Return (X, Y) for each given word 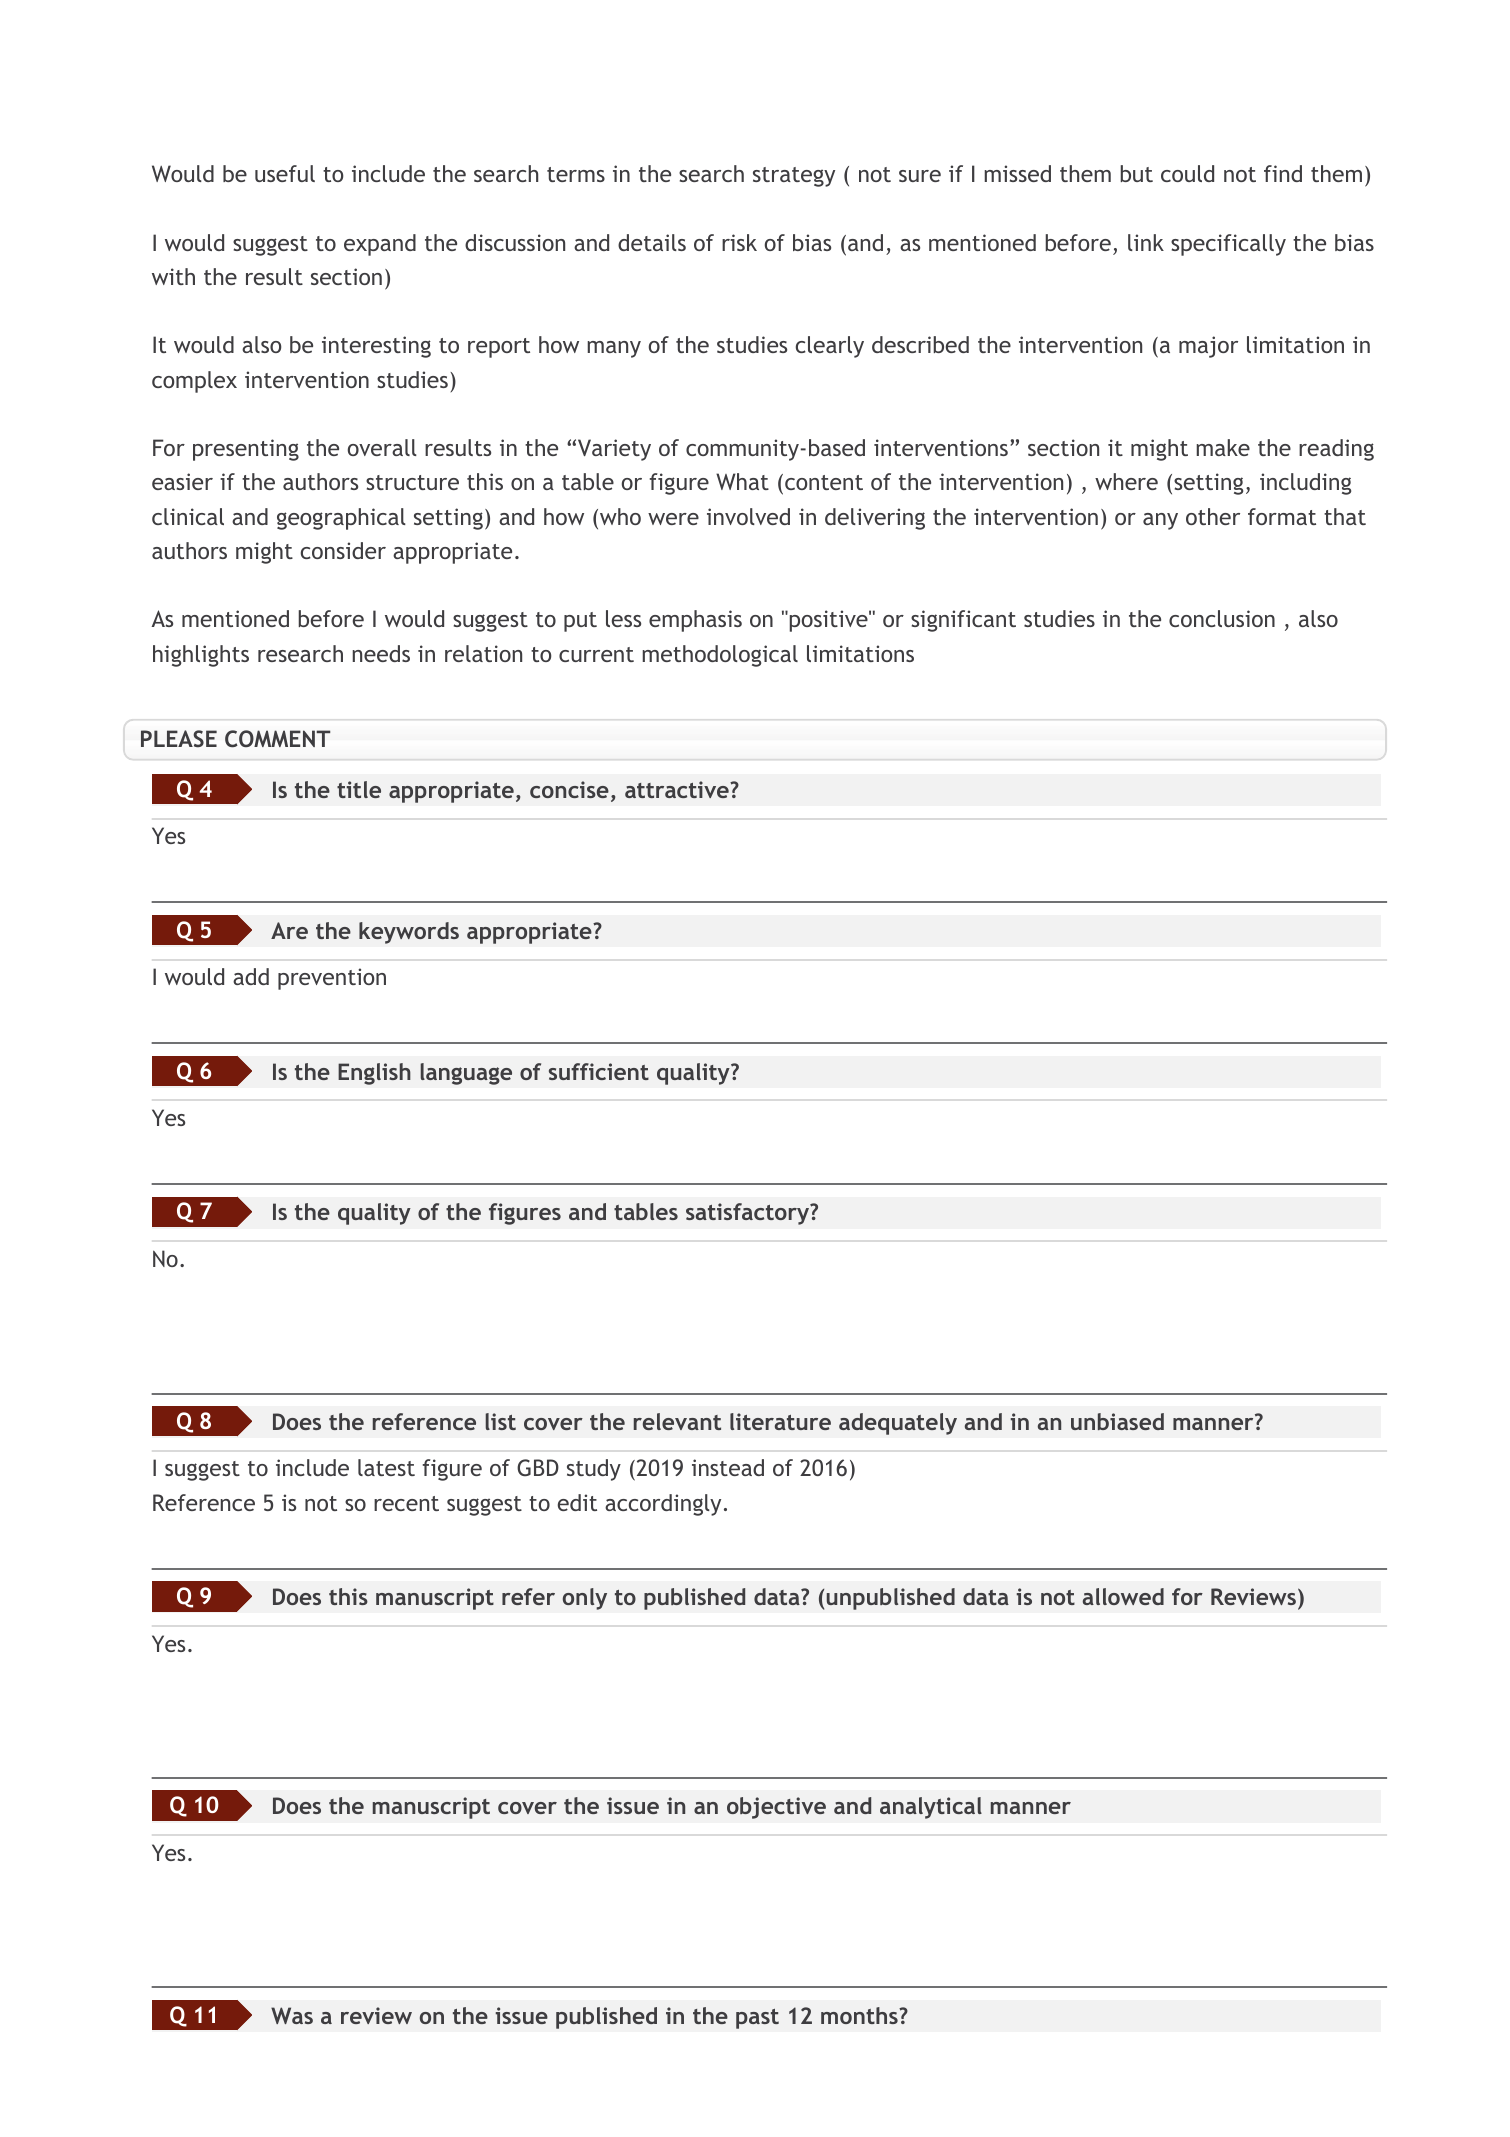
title (359, 789)
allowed (1123, 1596)
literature (780, 1421)
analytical (931, 1808)
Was (292, 2015)
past (757, 2019)
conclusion (1222, 618)
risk (739, 242)
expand (380, 245)
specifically (1228, 245)
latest (386, 1467)
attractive (678, 789)
